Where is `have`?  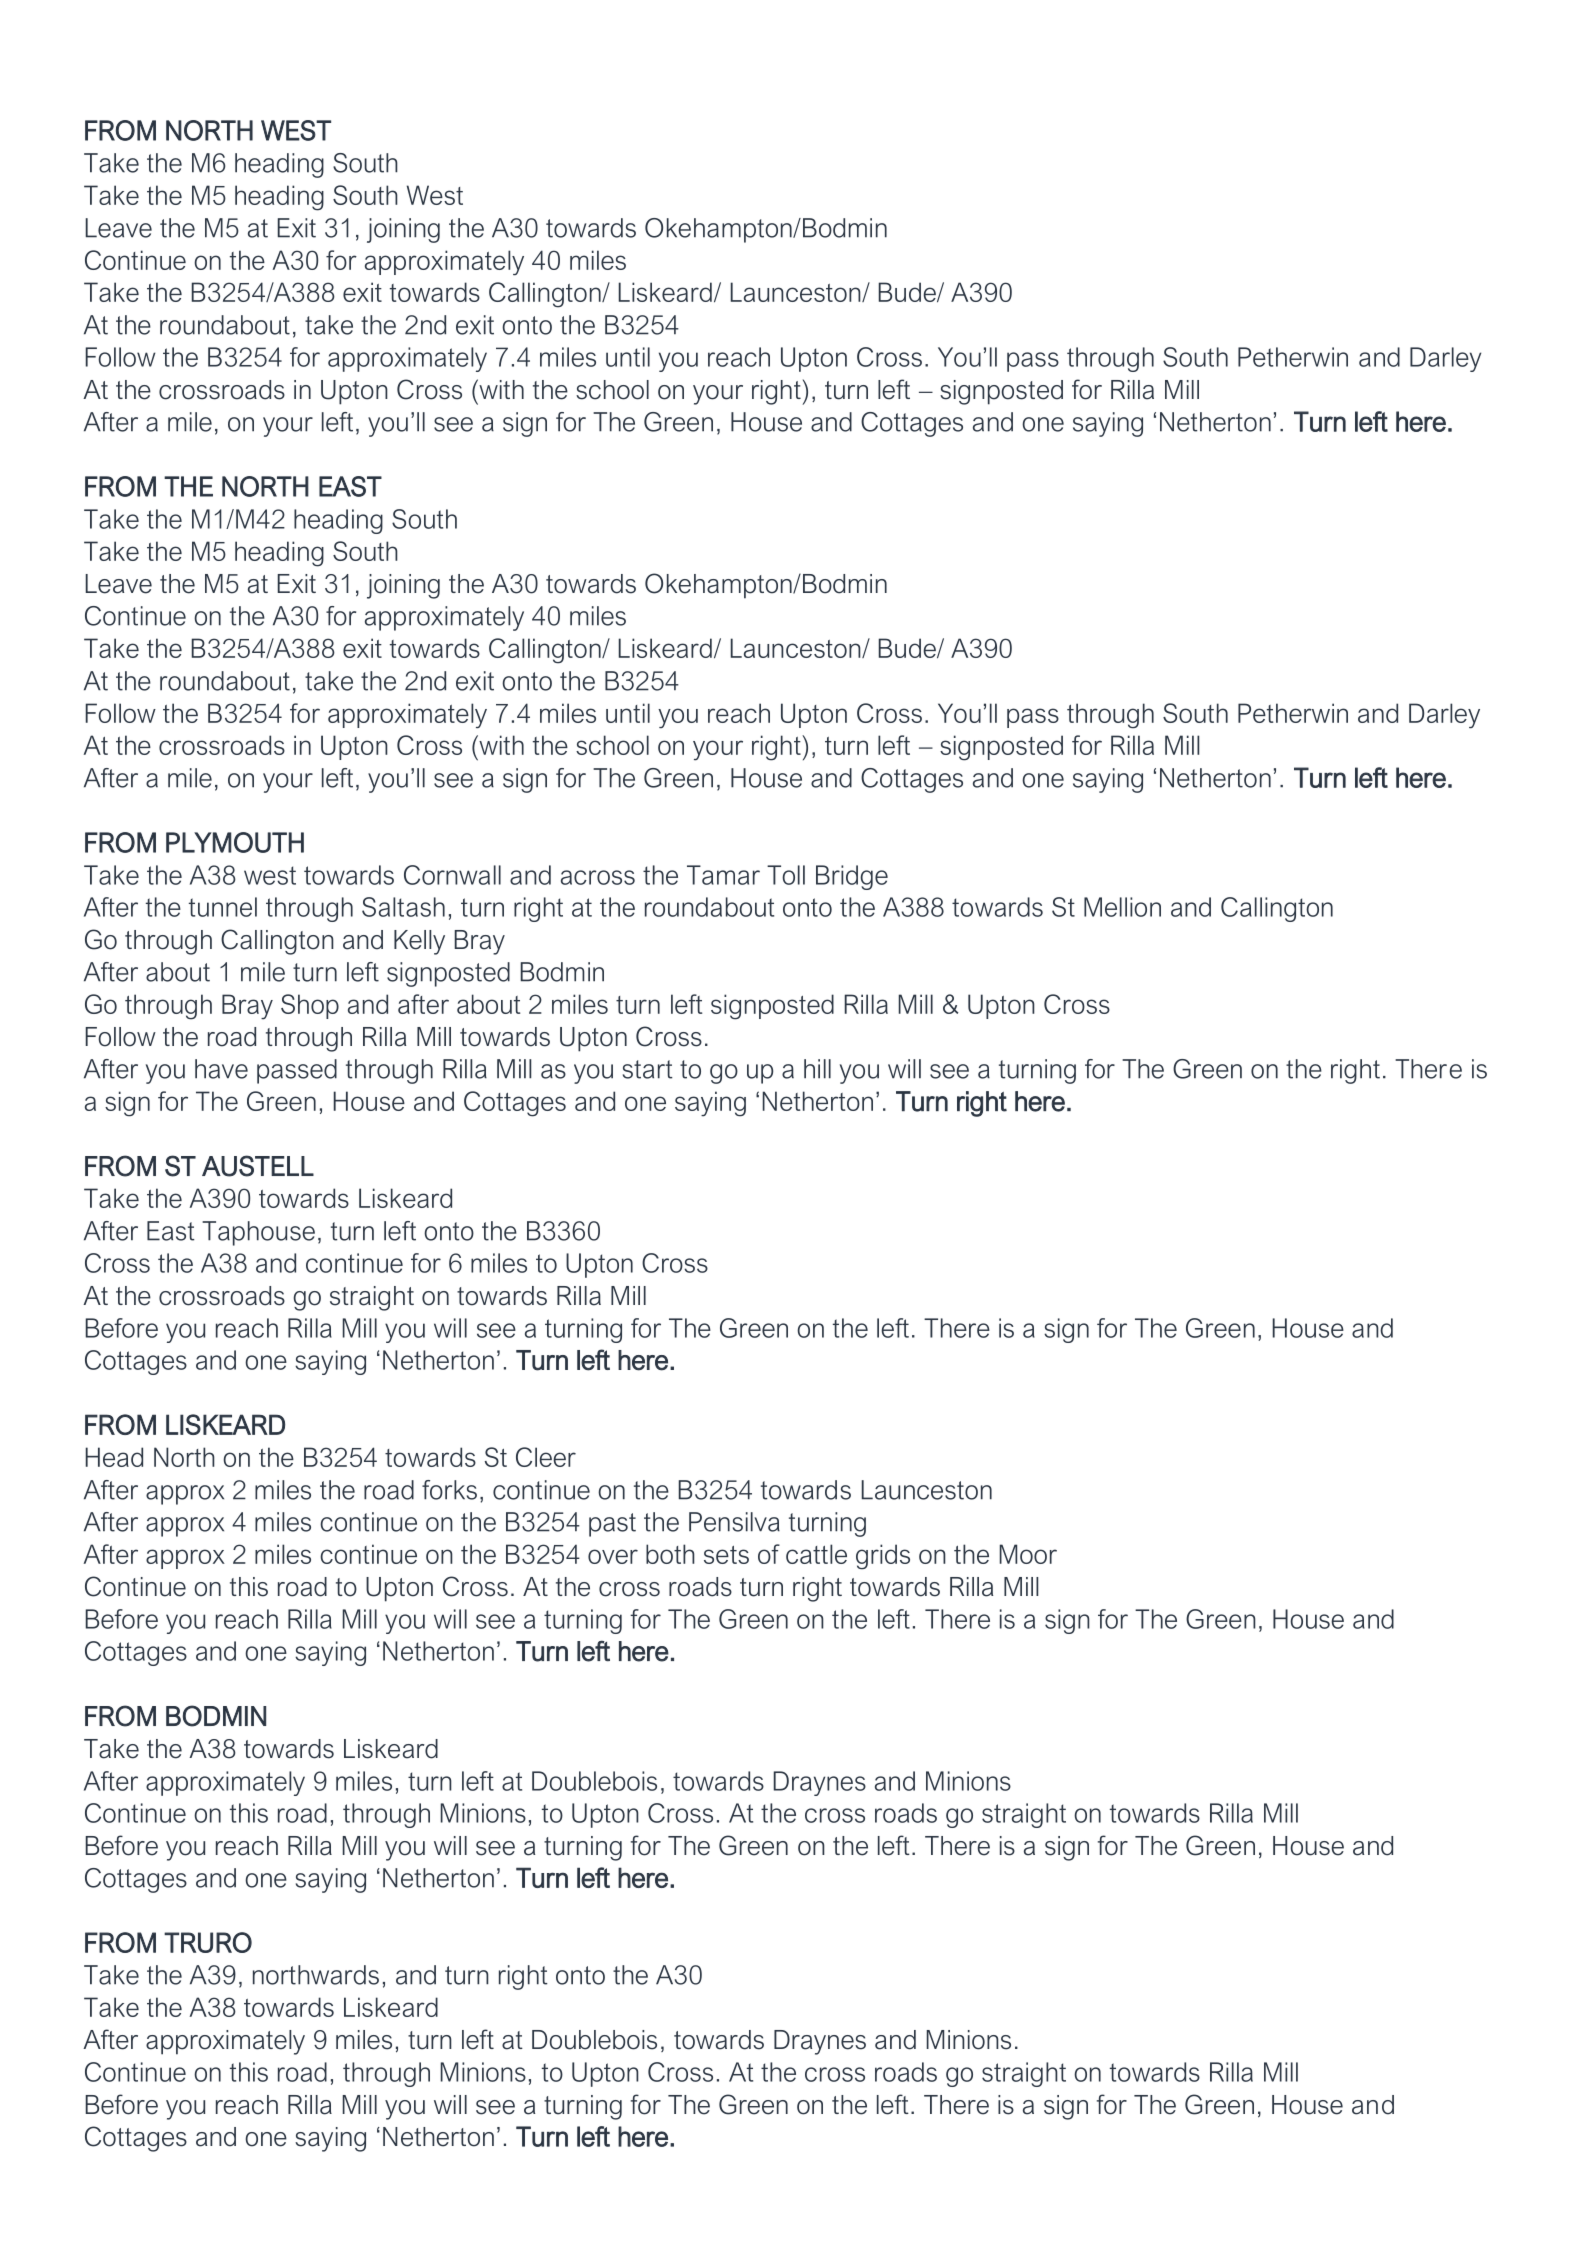
have is located at coordinates (221, 1069).
